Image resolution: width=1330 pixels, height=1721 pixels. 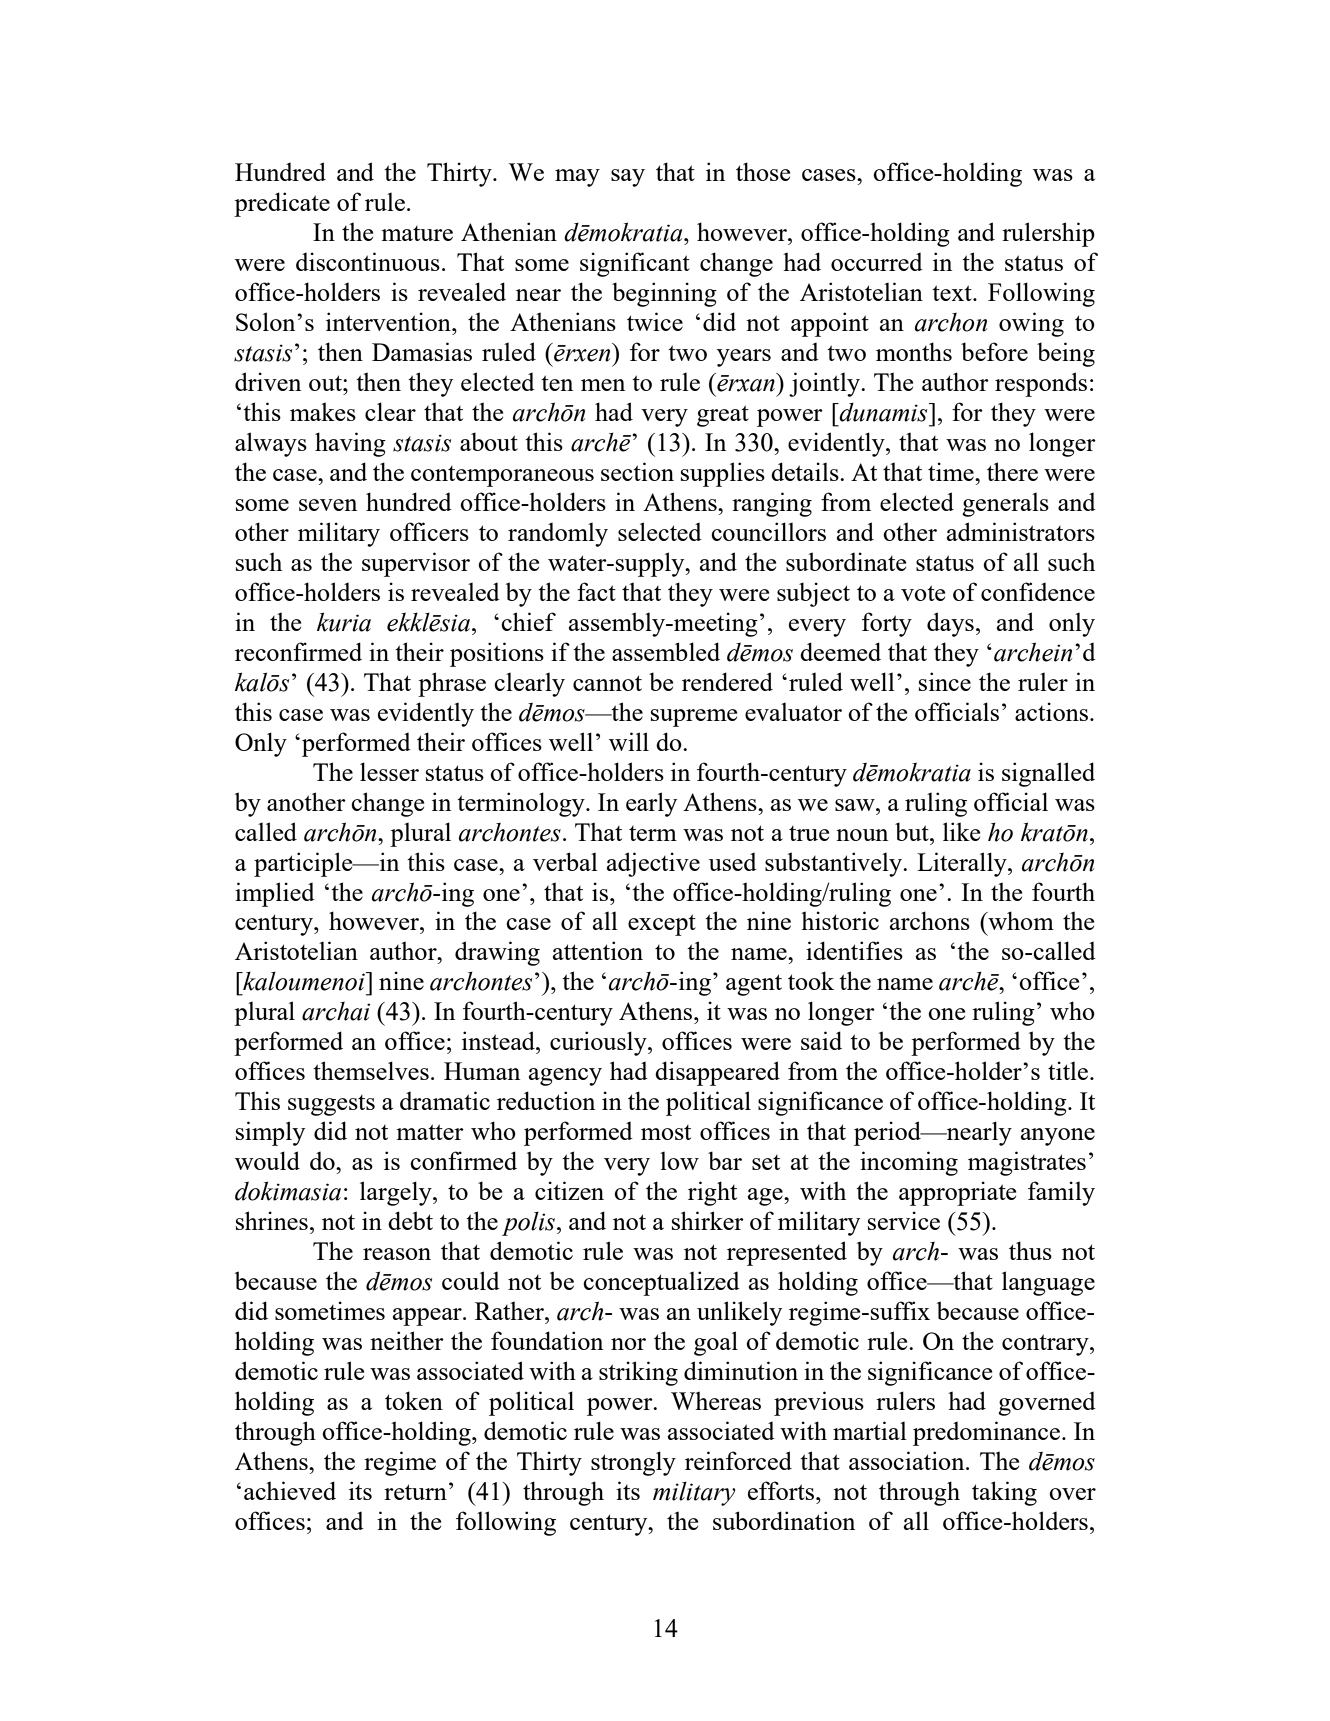 I want to click on lesser, so click(x=389, y=771).
